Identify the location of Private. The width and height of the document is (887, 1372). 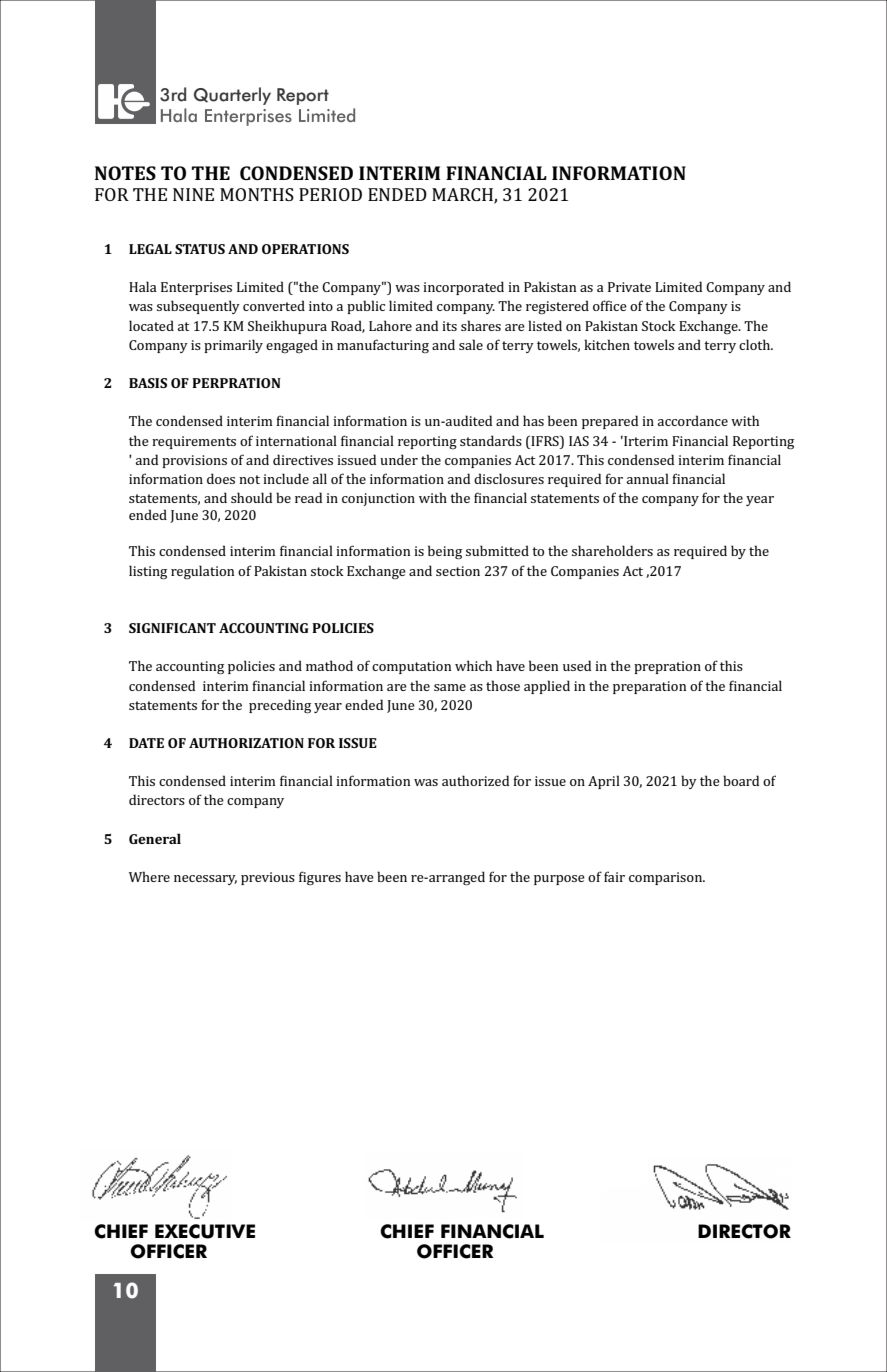
(629, 287).
